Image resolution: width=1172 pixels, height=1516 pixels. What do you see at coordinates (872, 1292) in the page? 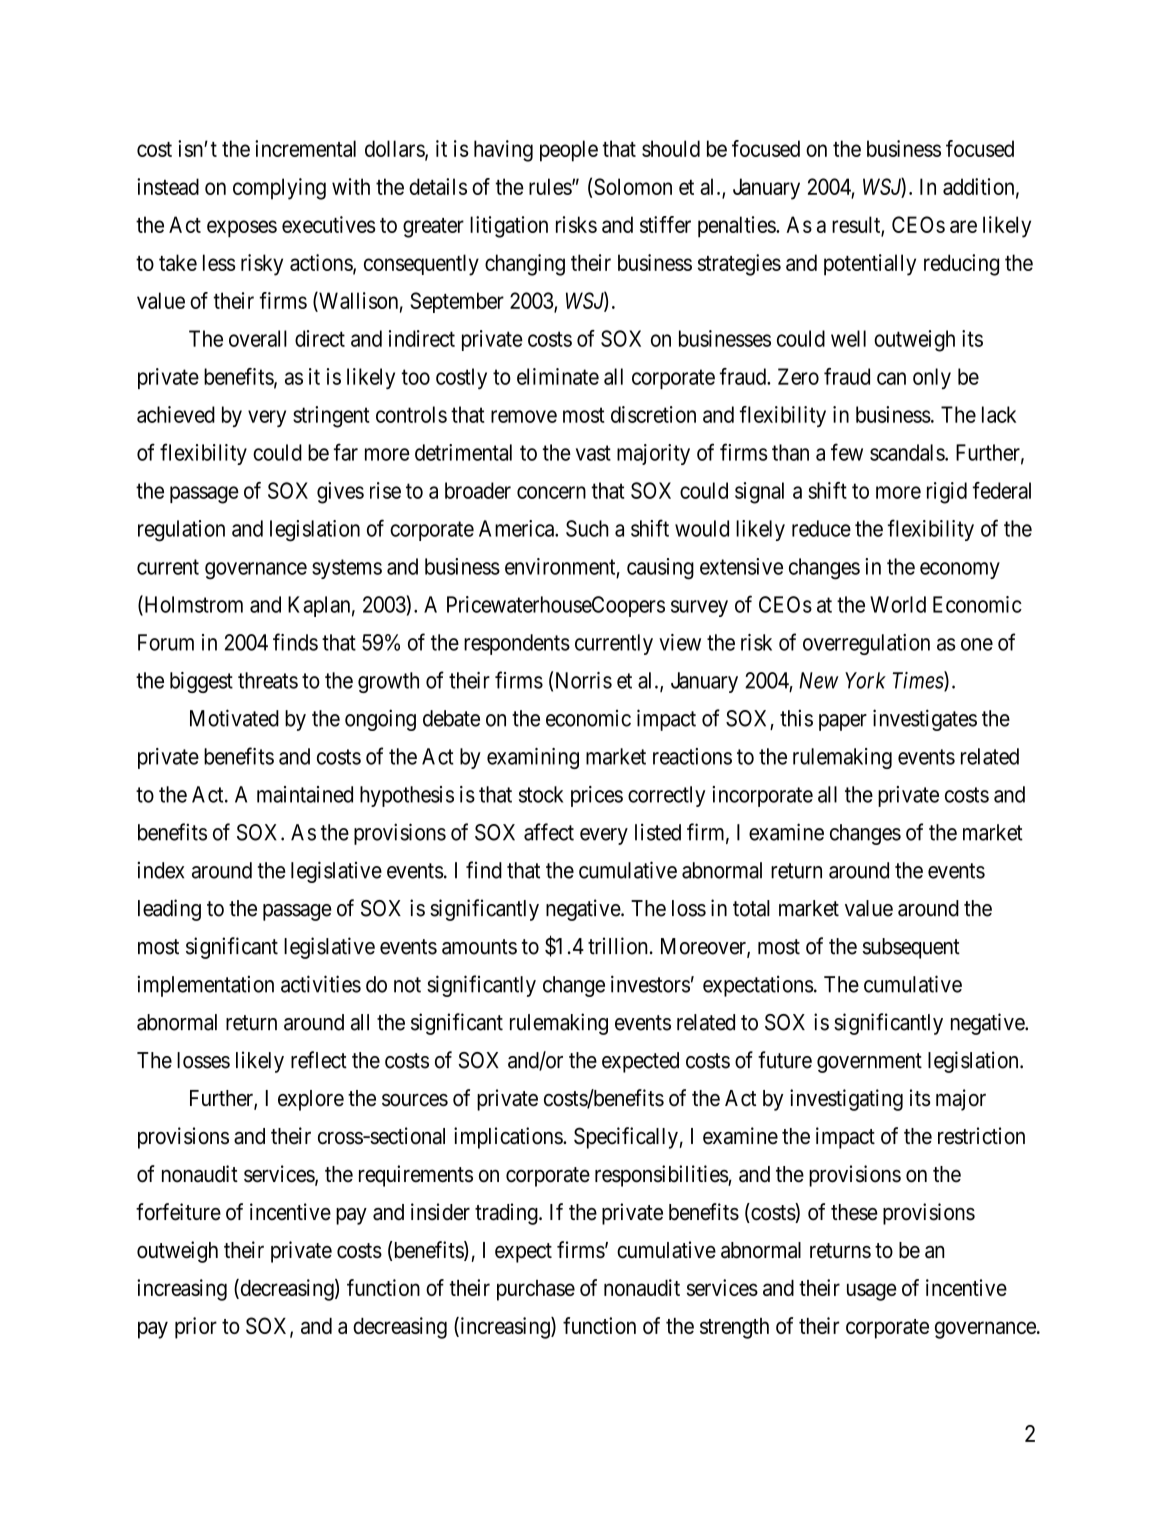
I see `usage` at bounding box center [872, 1292].
